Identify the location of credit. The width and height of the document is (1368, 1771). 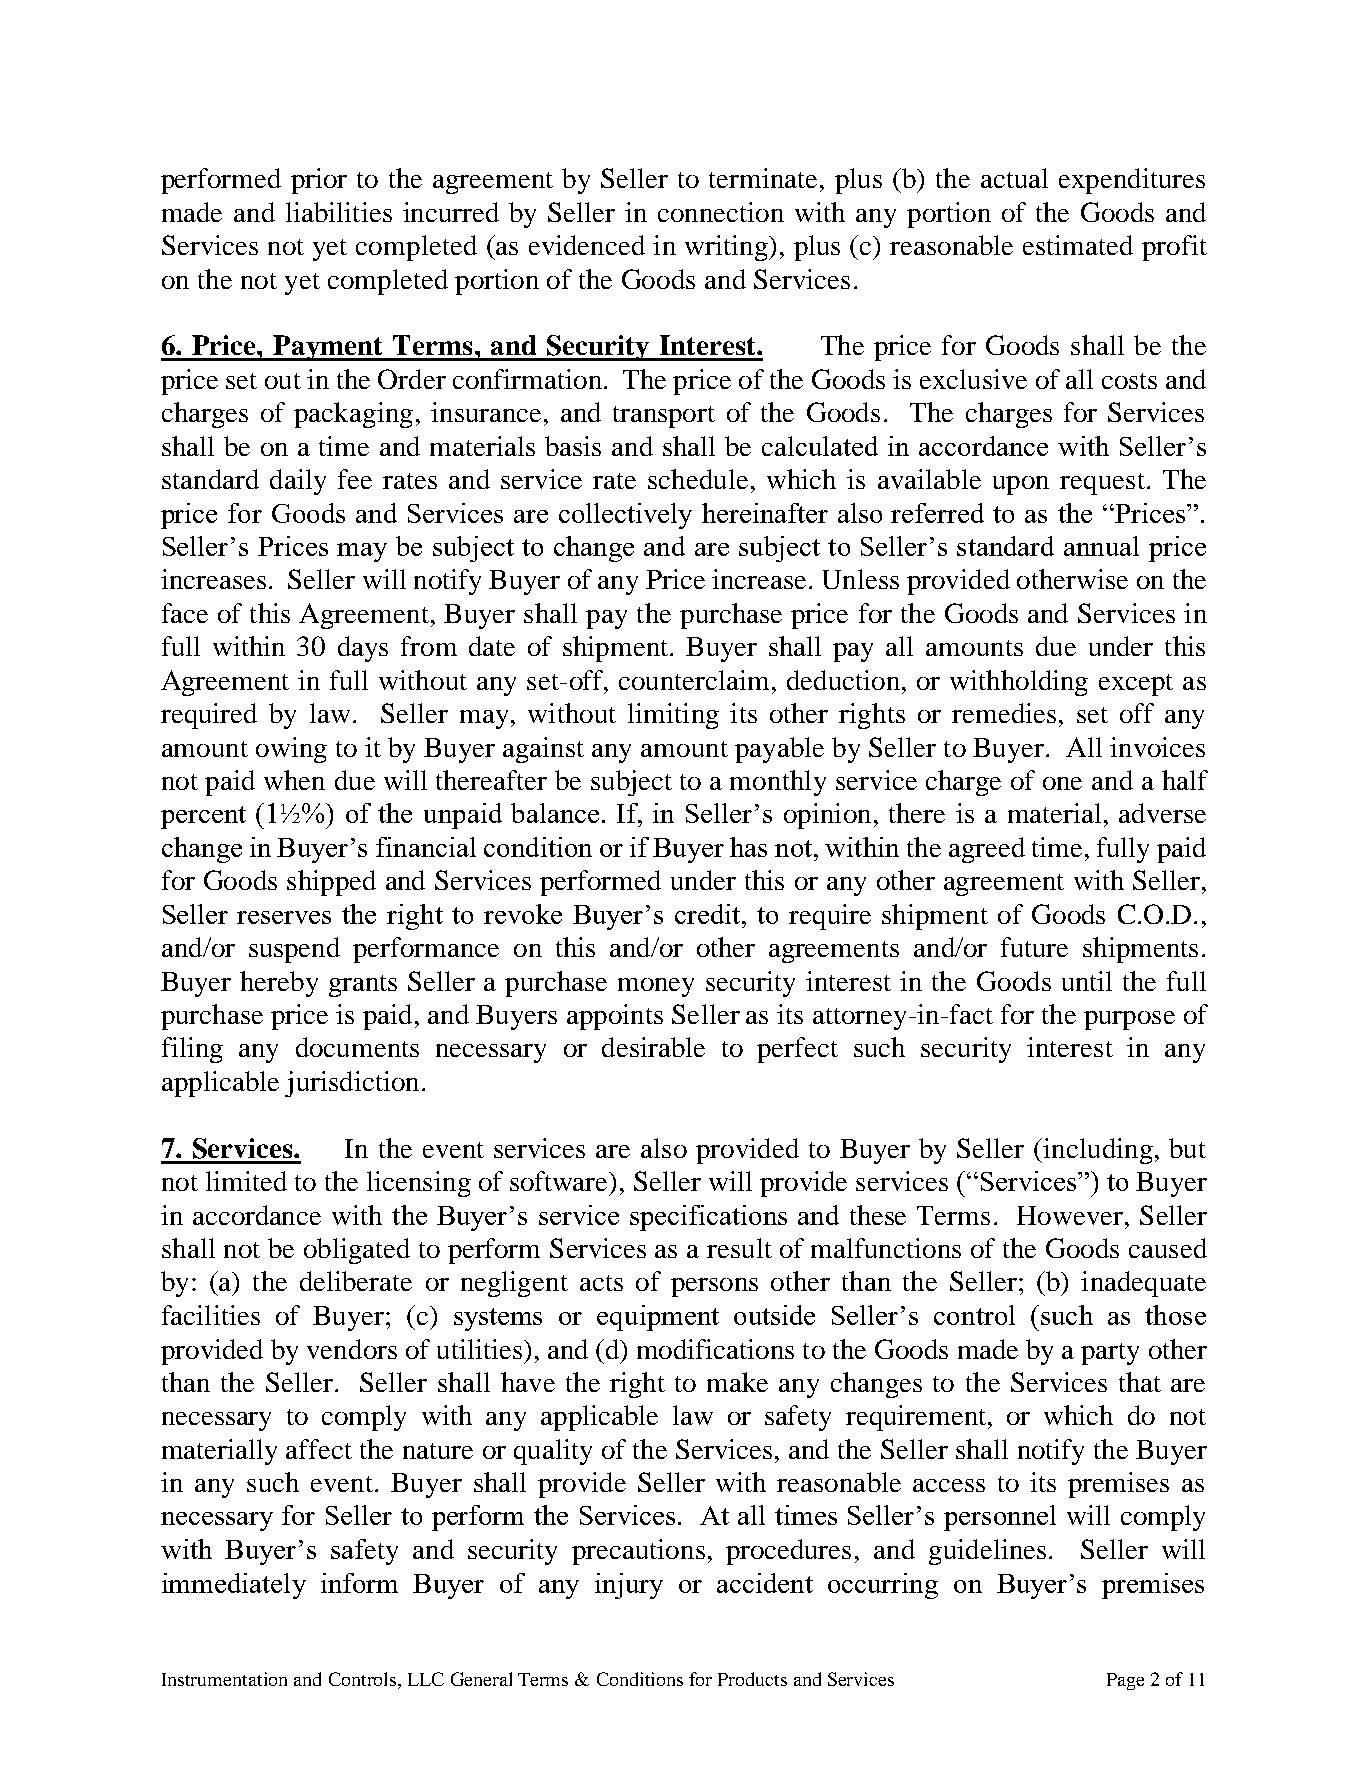
(709, 914).
